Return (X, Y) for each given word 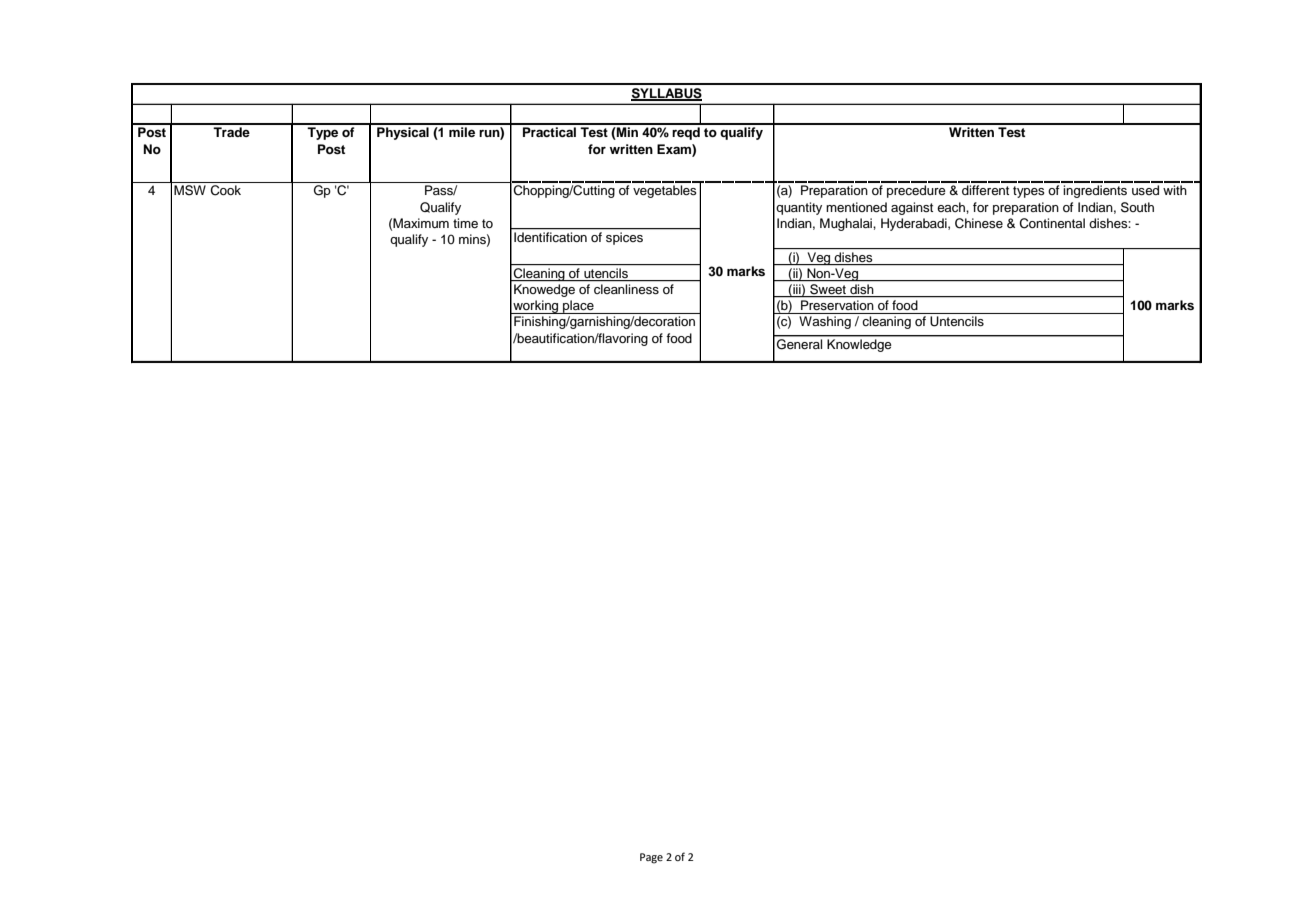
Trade (231, 132)
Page (651, 858)
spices (624, 238)
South (1137, 207)
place (578, 307)
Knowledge (859, 345)
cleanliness (626, 289)
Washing (825, 322)
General (799, 344)
